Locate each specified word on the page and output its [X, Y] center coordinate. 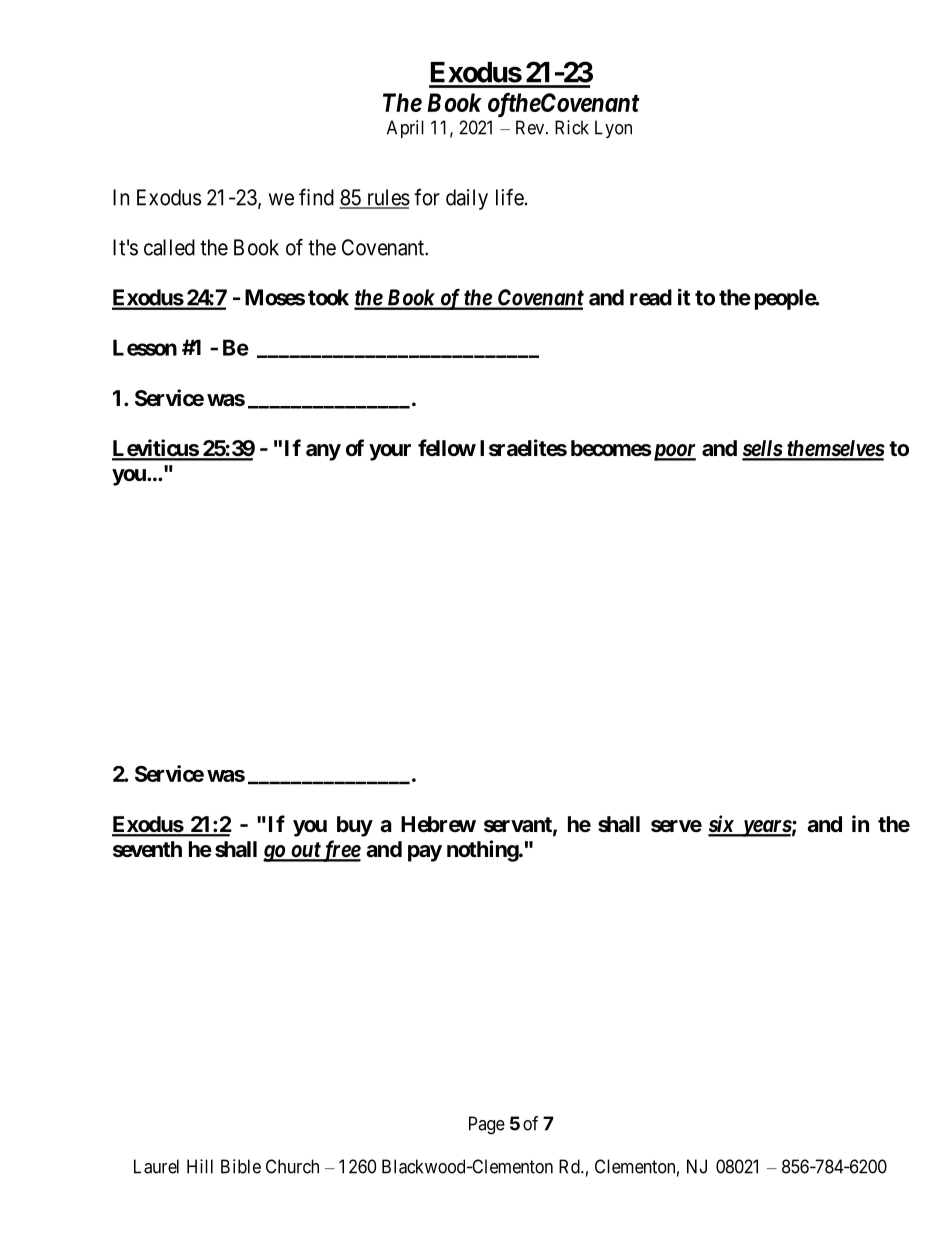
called [169, 247]
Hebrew [438, 824]
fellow [447, 447]
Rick [572, 127]
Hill [200, 1166]
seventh [147, 849]
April [405, 129]
